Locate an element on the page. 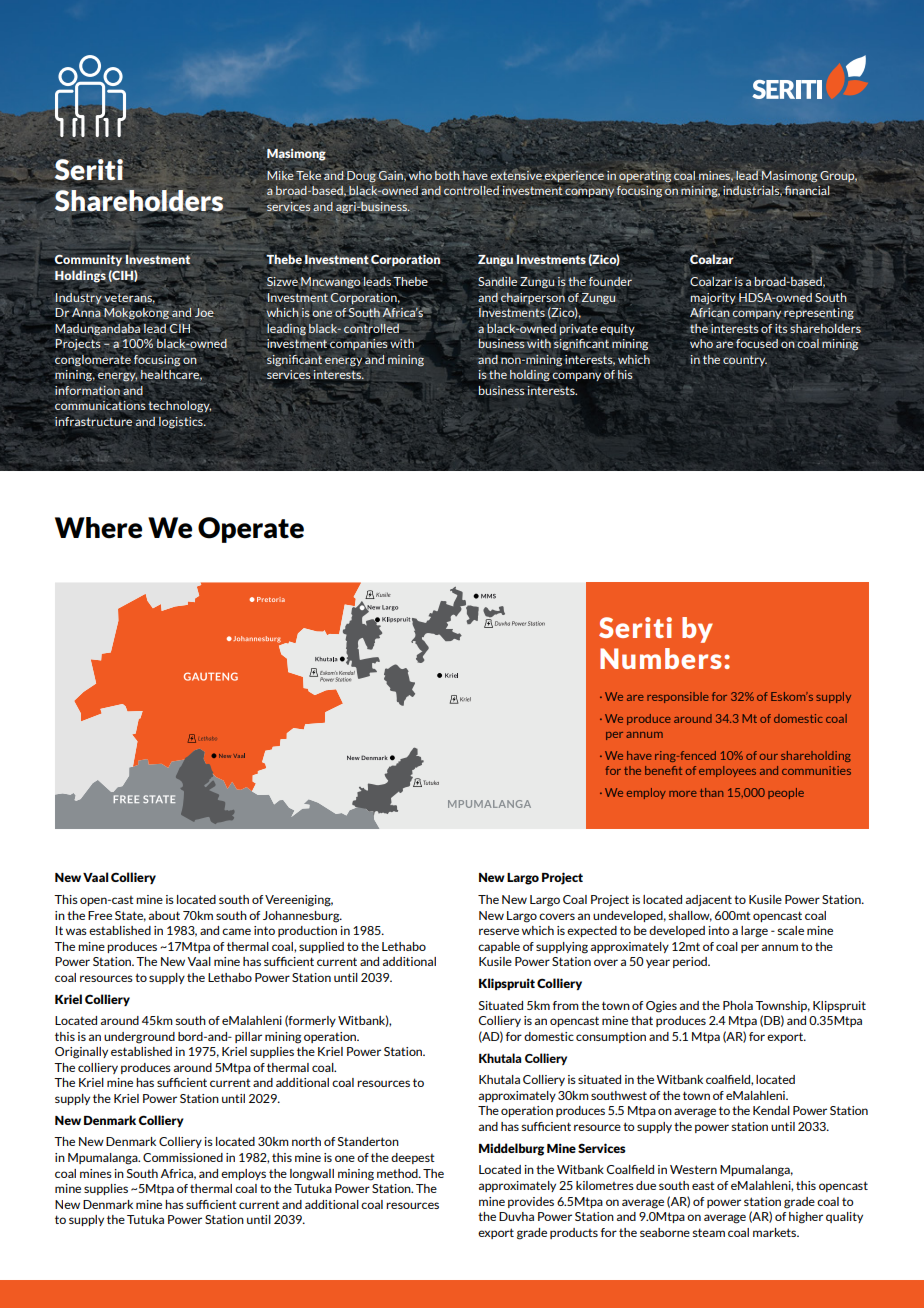 The image size is (924, 1308). Community is located at coordinates (87, 260).
